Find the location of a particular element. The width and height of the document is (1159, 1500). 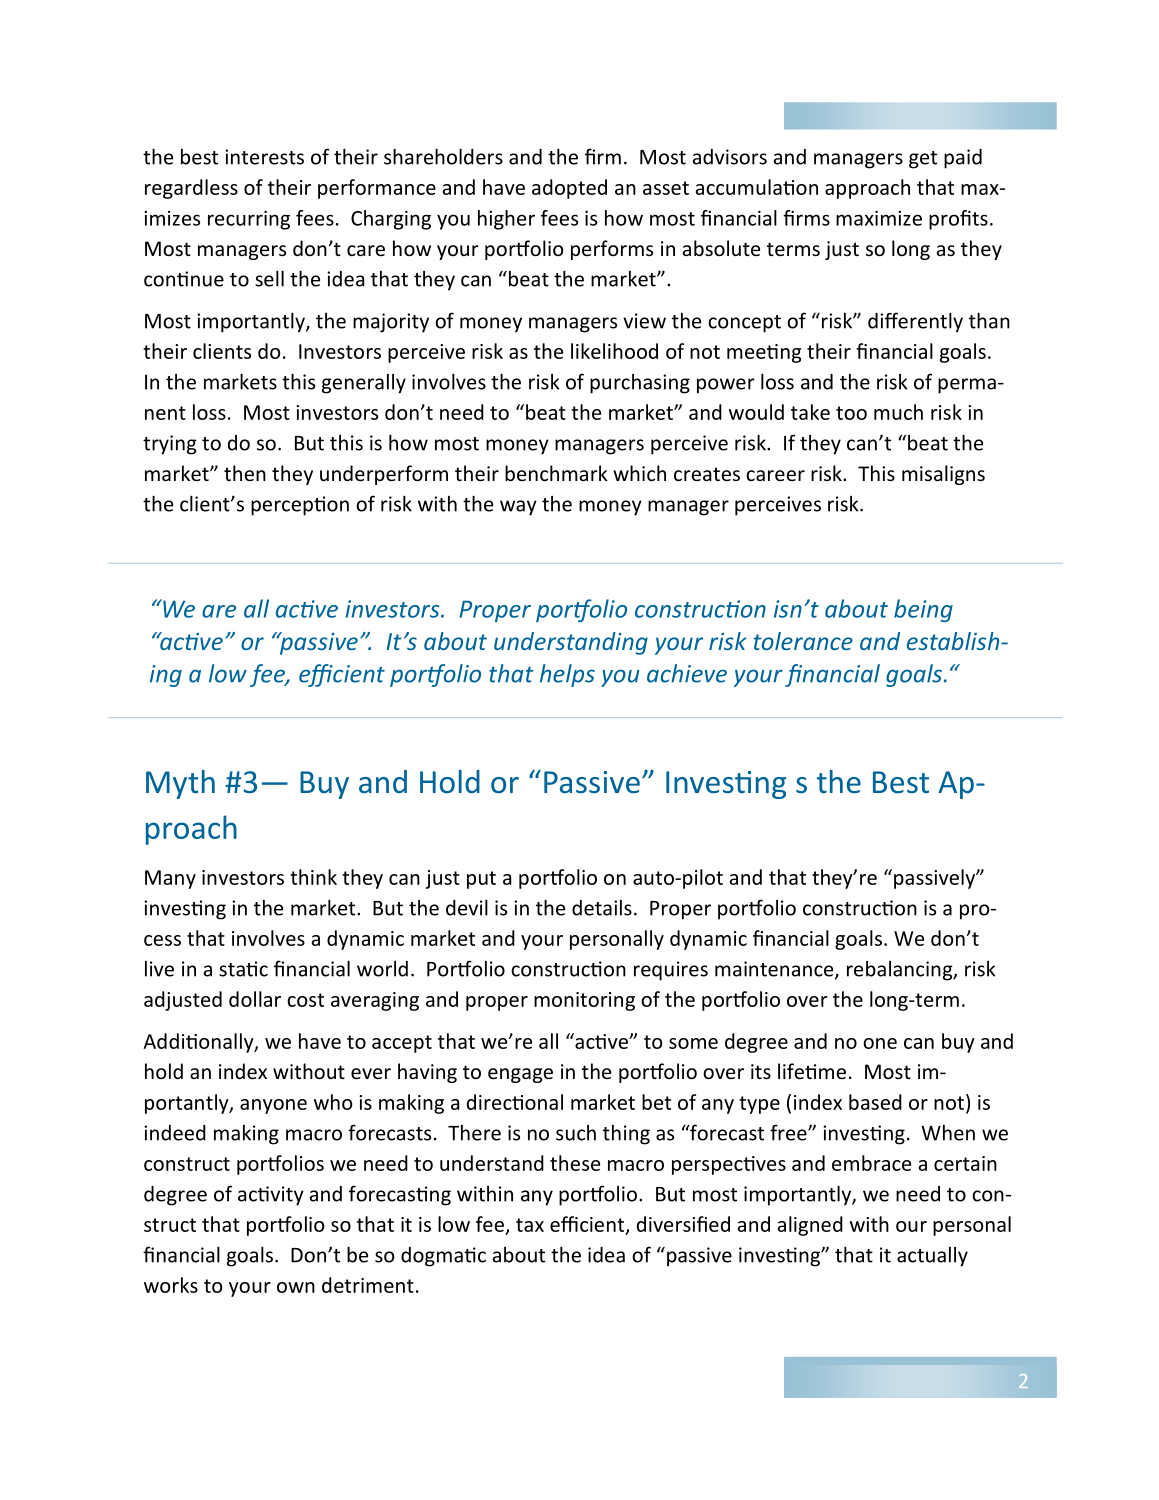

Myth is located at coordinates (180, 784).
